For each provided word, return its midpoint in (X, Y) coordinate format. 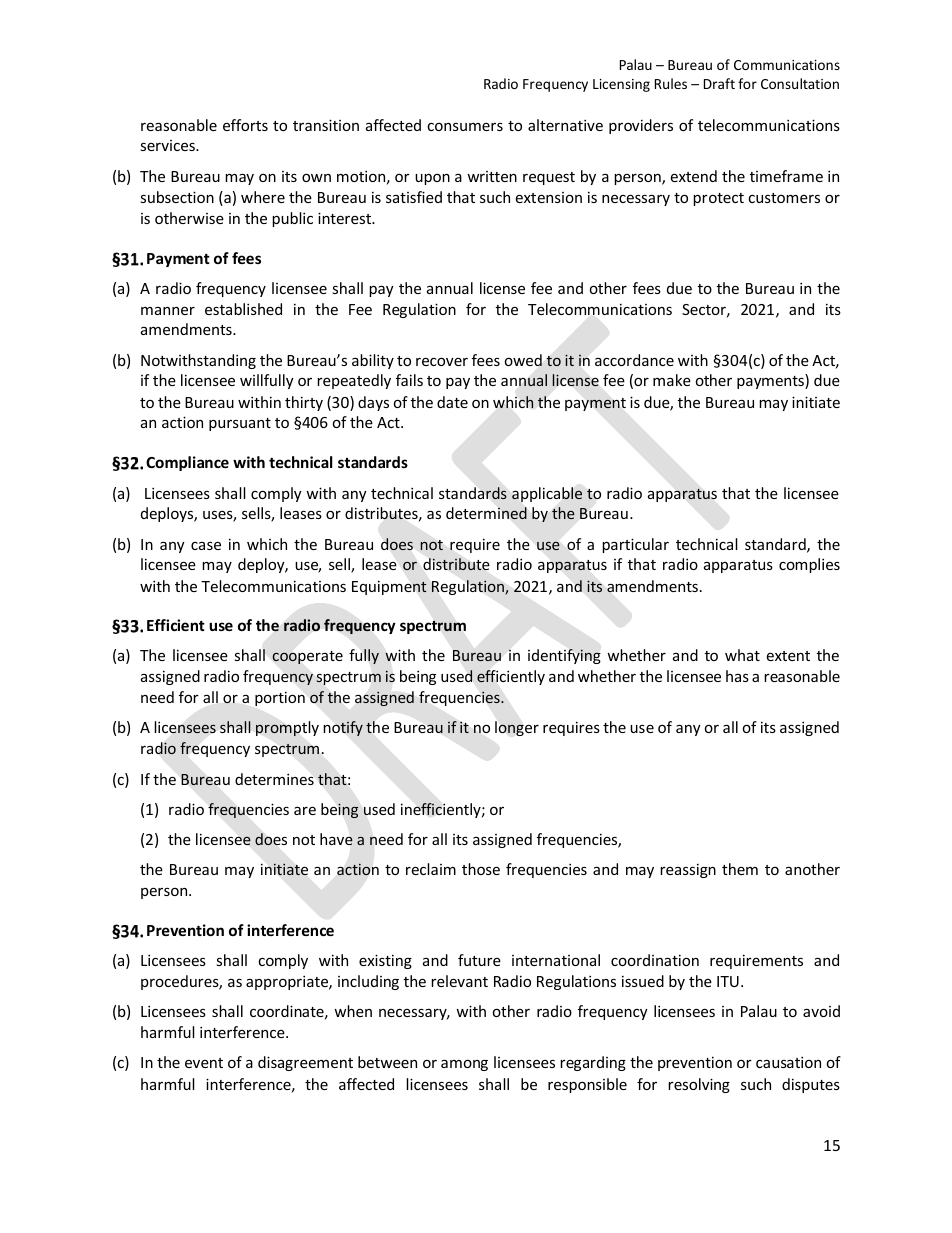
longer (517, 728)
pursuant (240, 424)
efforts (245, 125)
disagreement (305, 1063)
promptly (287, 728)
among (464, 1065)
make (672, 380)
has (737, 676)
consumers (465, 127)
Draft (719, 83)
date (452, 402)
